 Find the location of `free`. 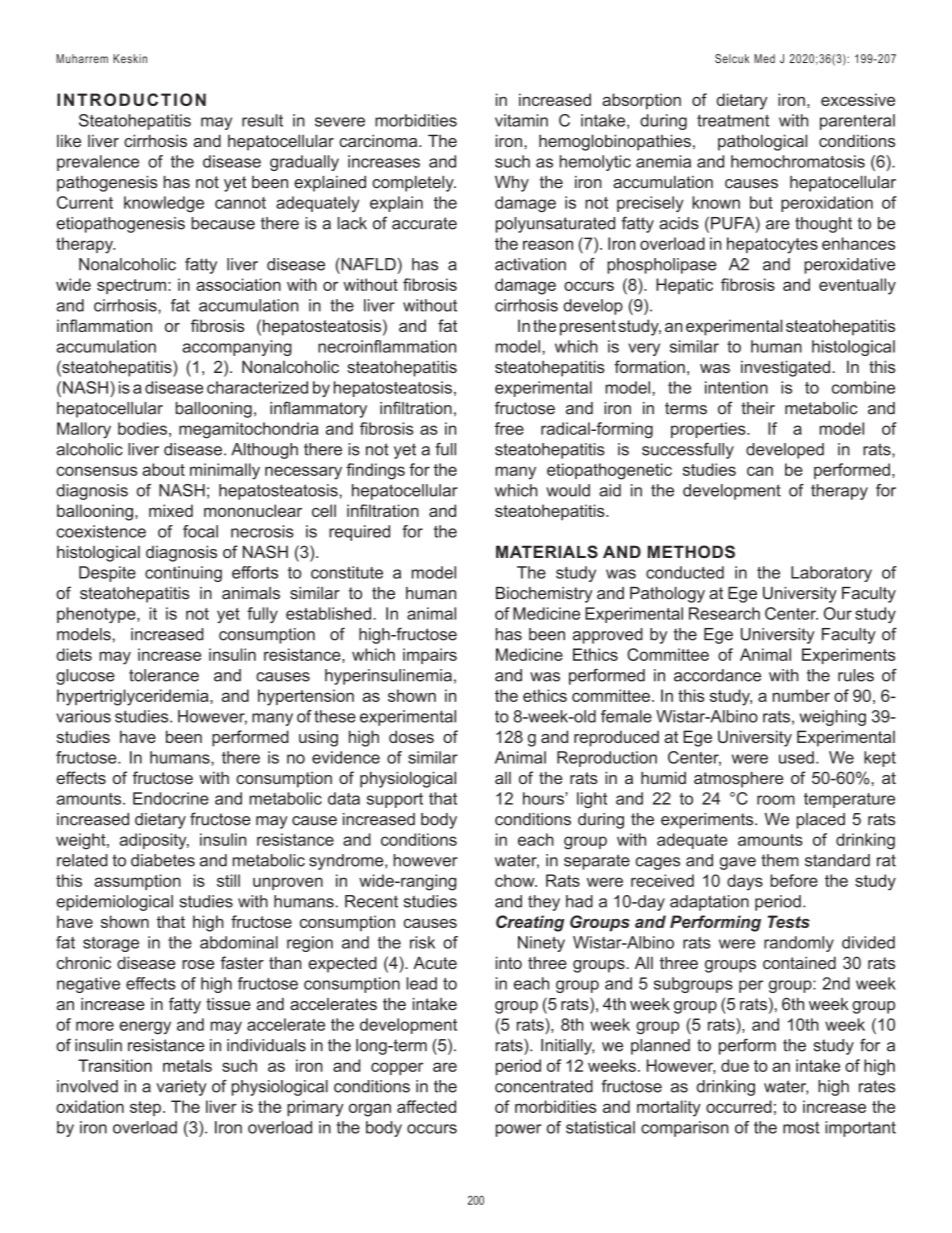

free is located at coordinates (509, 428).
